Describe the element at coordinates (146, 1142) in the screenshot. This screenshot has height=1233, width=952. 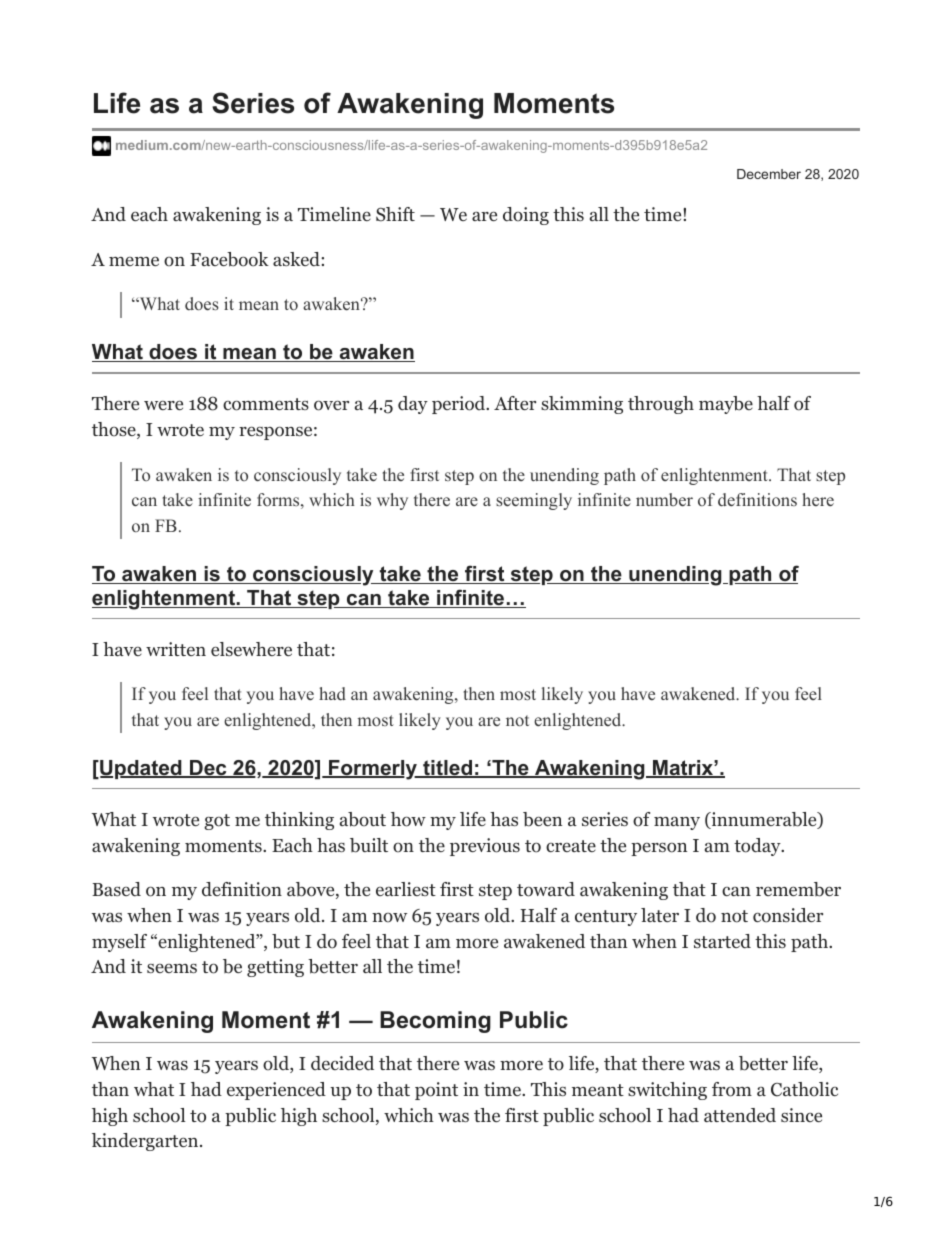
I see `kindergarten` at that location.
